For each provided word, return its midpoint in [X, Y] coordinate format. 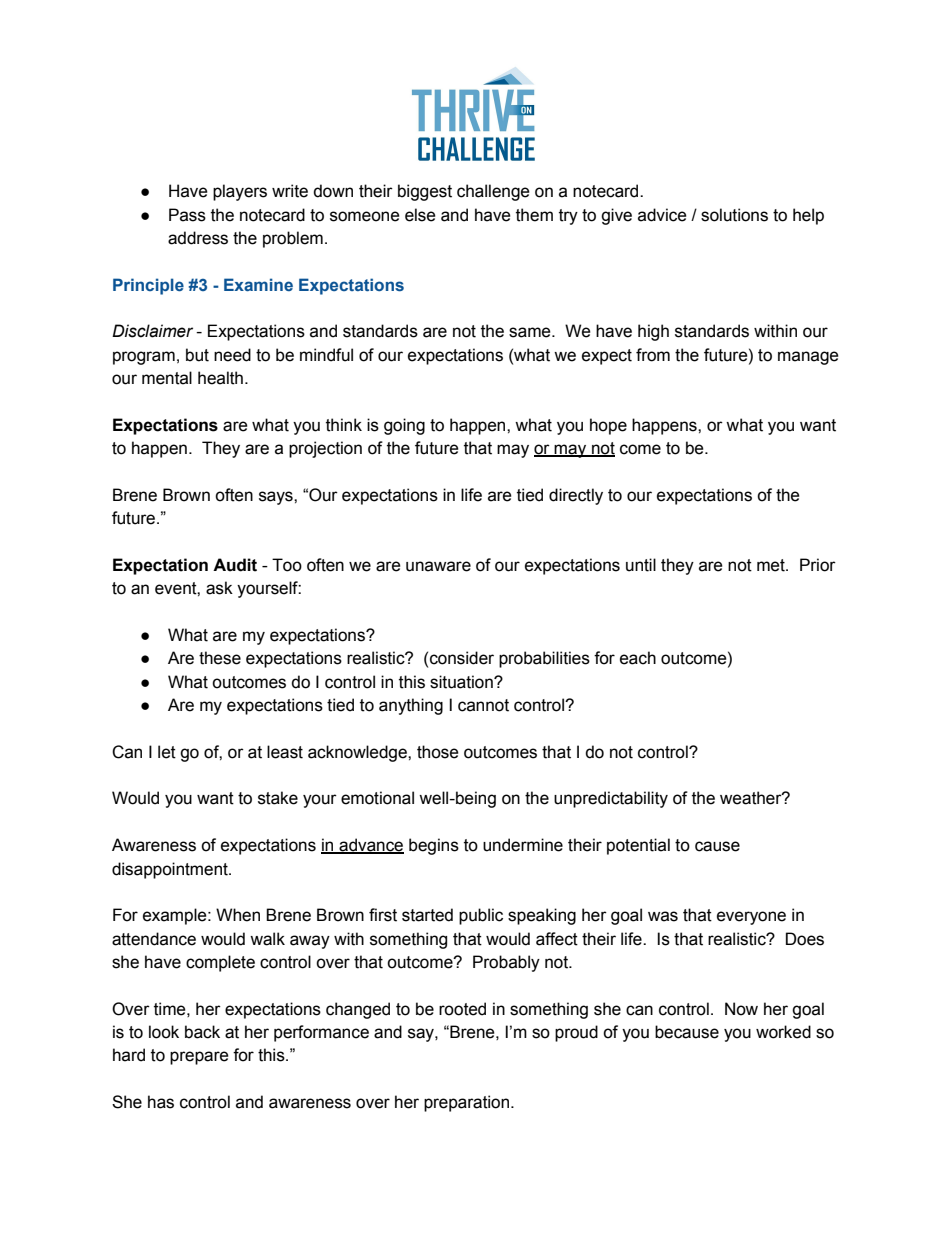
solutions [734, 215]
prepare [199, 1058]
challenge [493, 192]
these [220, 658]
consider [462, 658]
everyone [751, 918]
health [220, 378]
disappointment [171, 870]
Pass [187, 215]
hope [608, 426]
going [404, 426]
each [638, 658]
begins [434, 846]
